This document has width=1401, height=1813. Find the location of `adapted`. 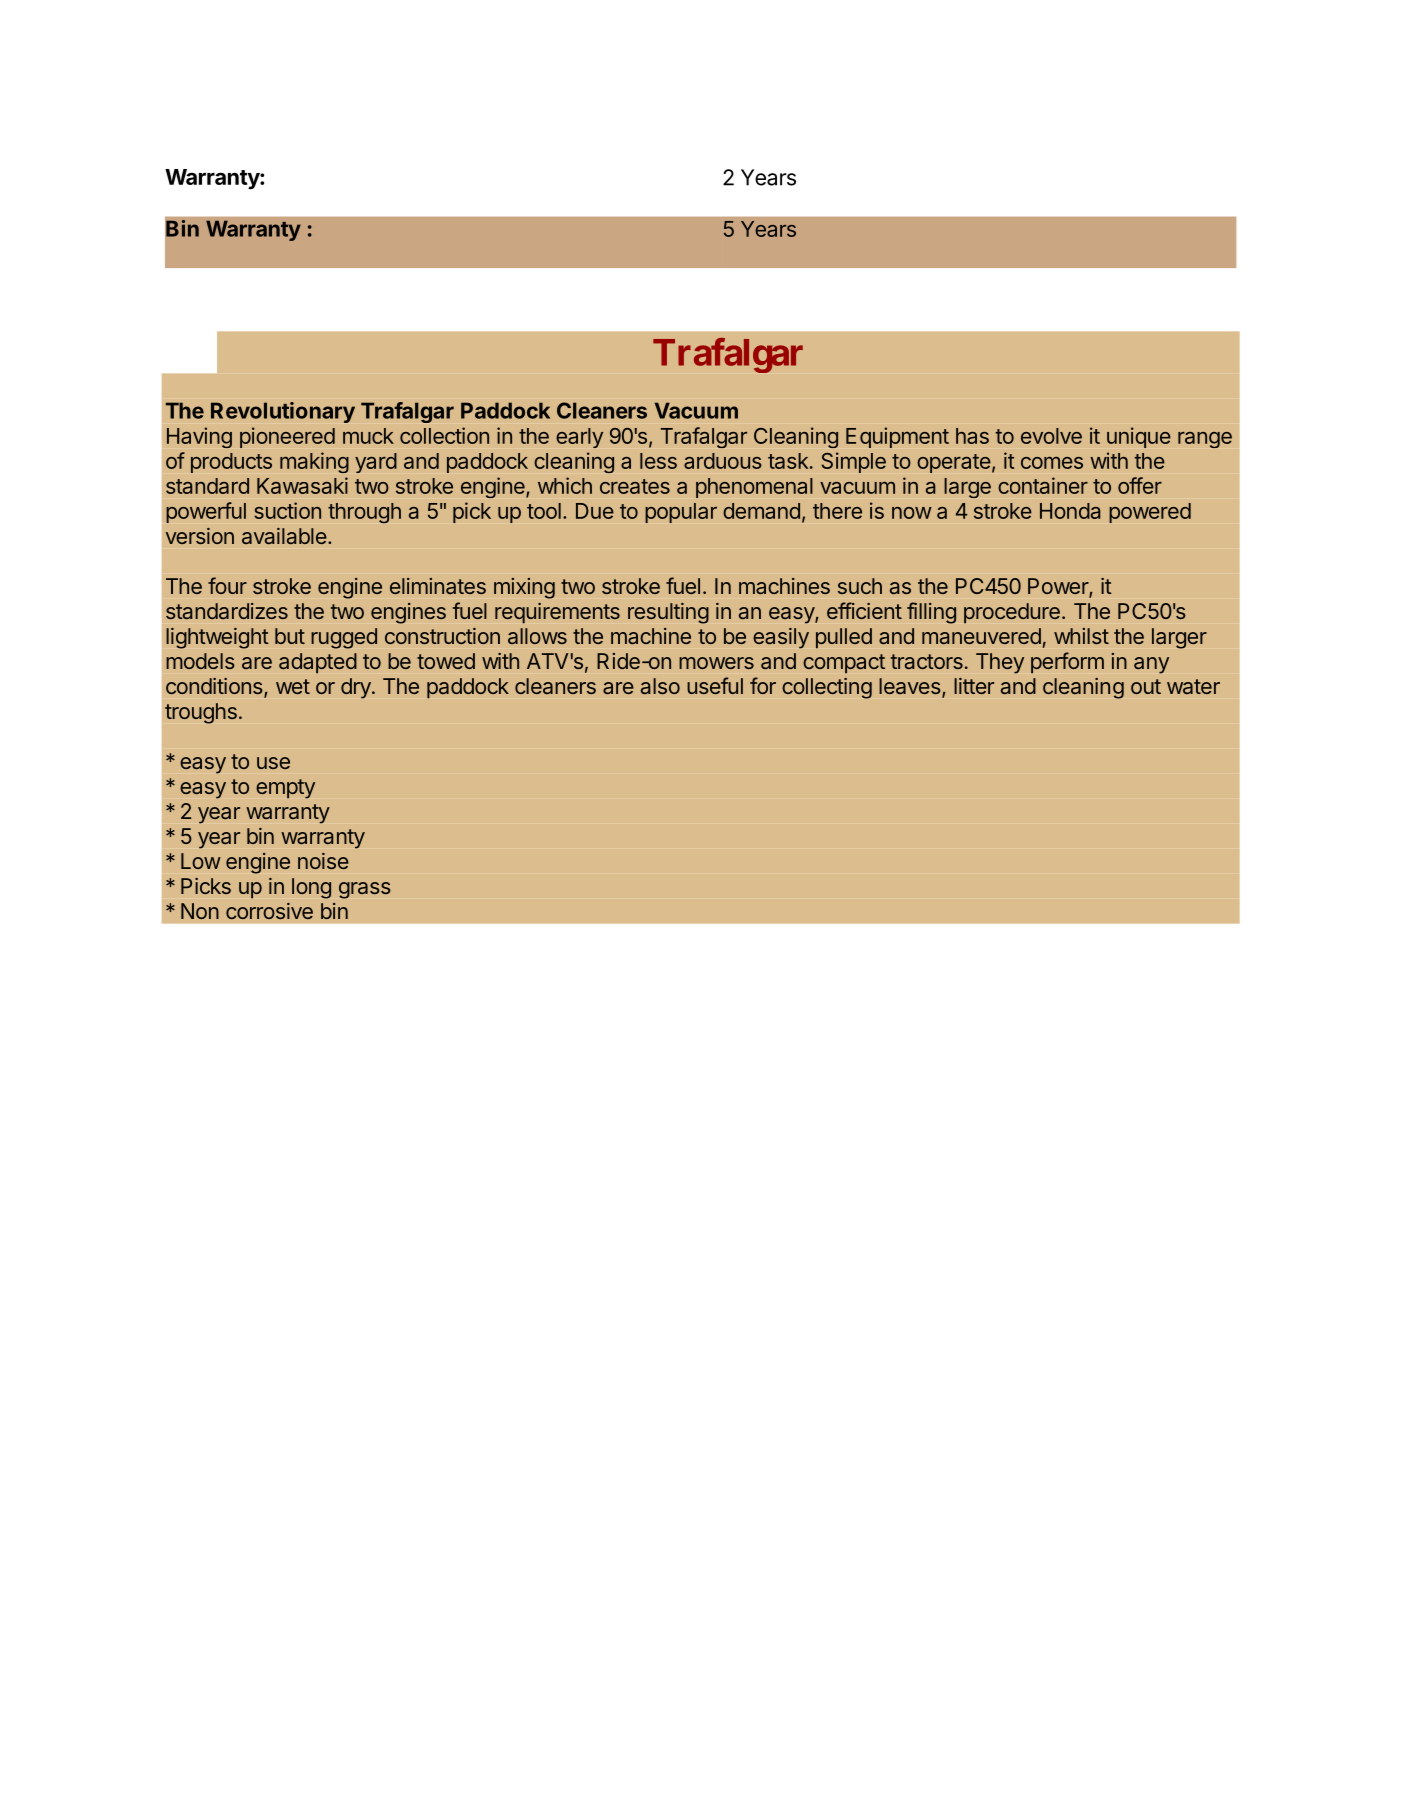

adapted is located at coordinates (318, 663).
